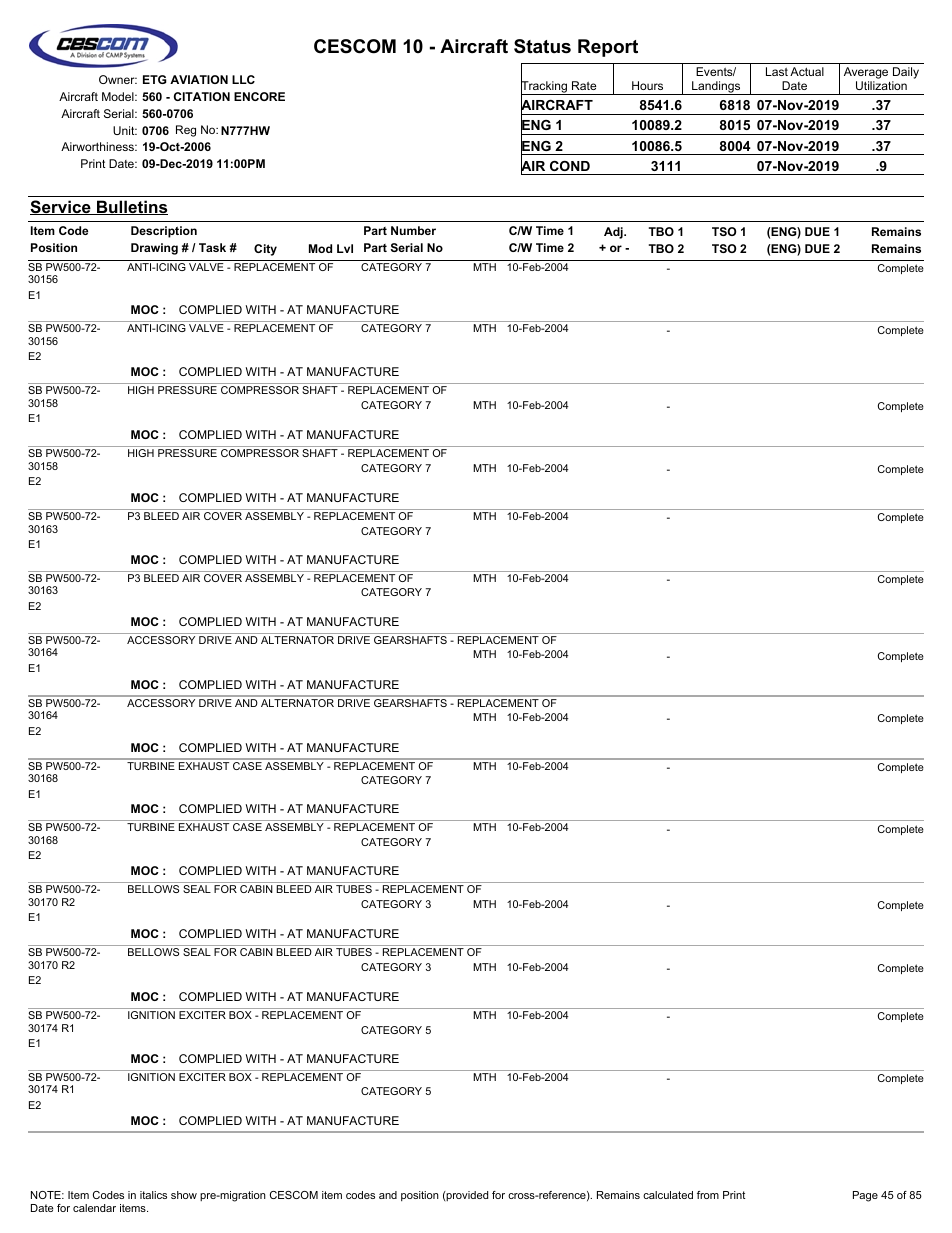  Describe the element at coordinates (865, 1196) in the screenshot. I see `Page` at that location.
